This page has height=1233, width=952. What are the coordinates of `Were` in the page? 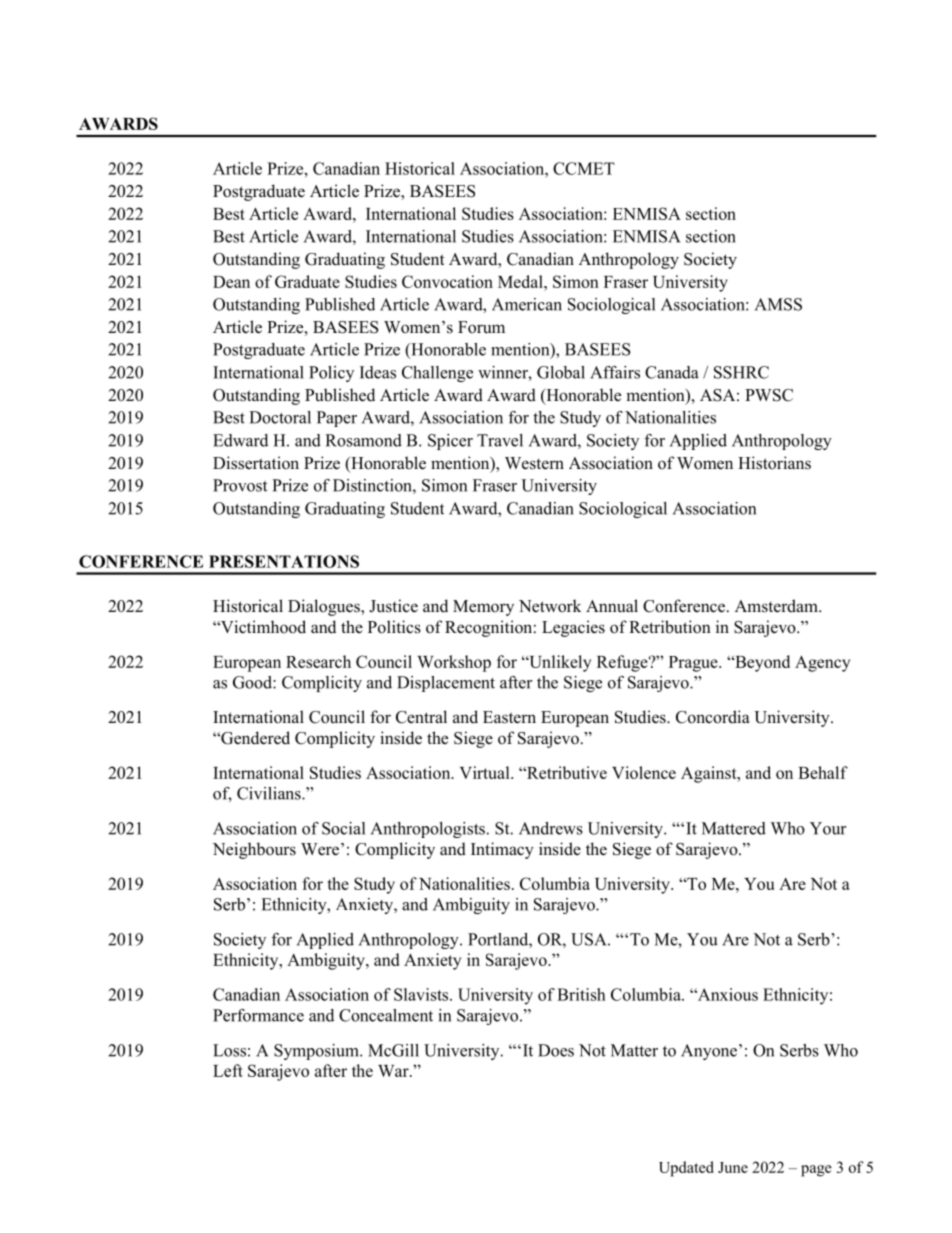 It's located at (320, 849).
